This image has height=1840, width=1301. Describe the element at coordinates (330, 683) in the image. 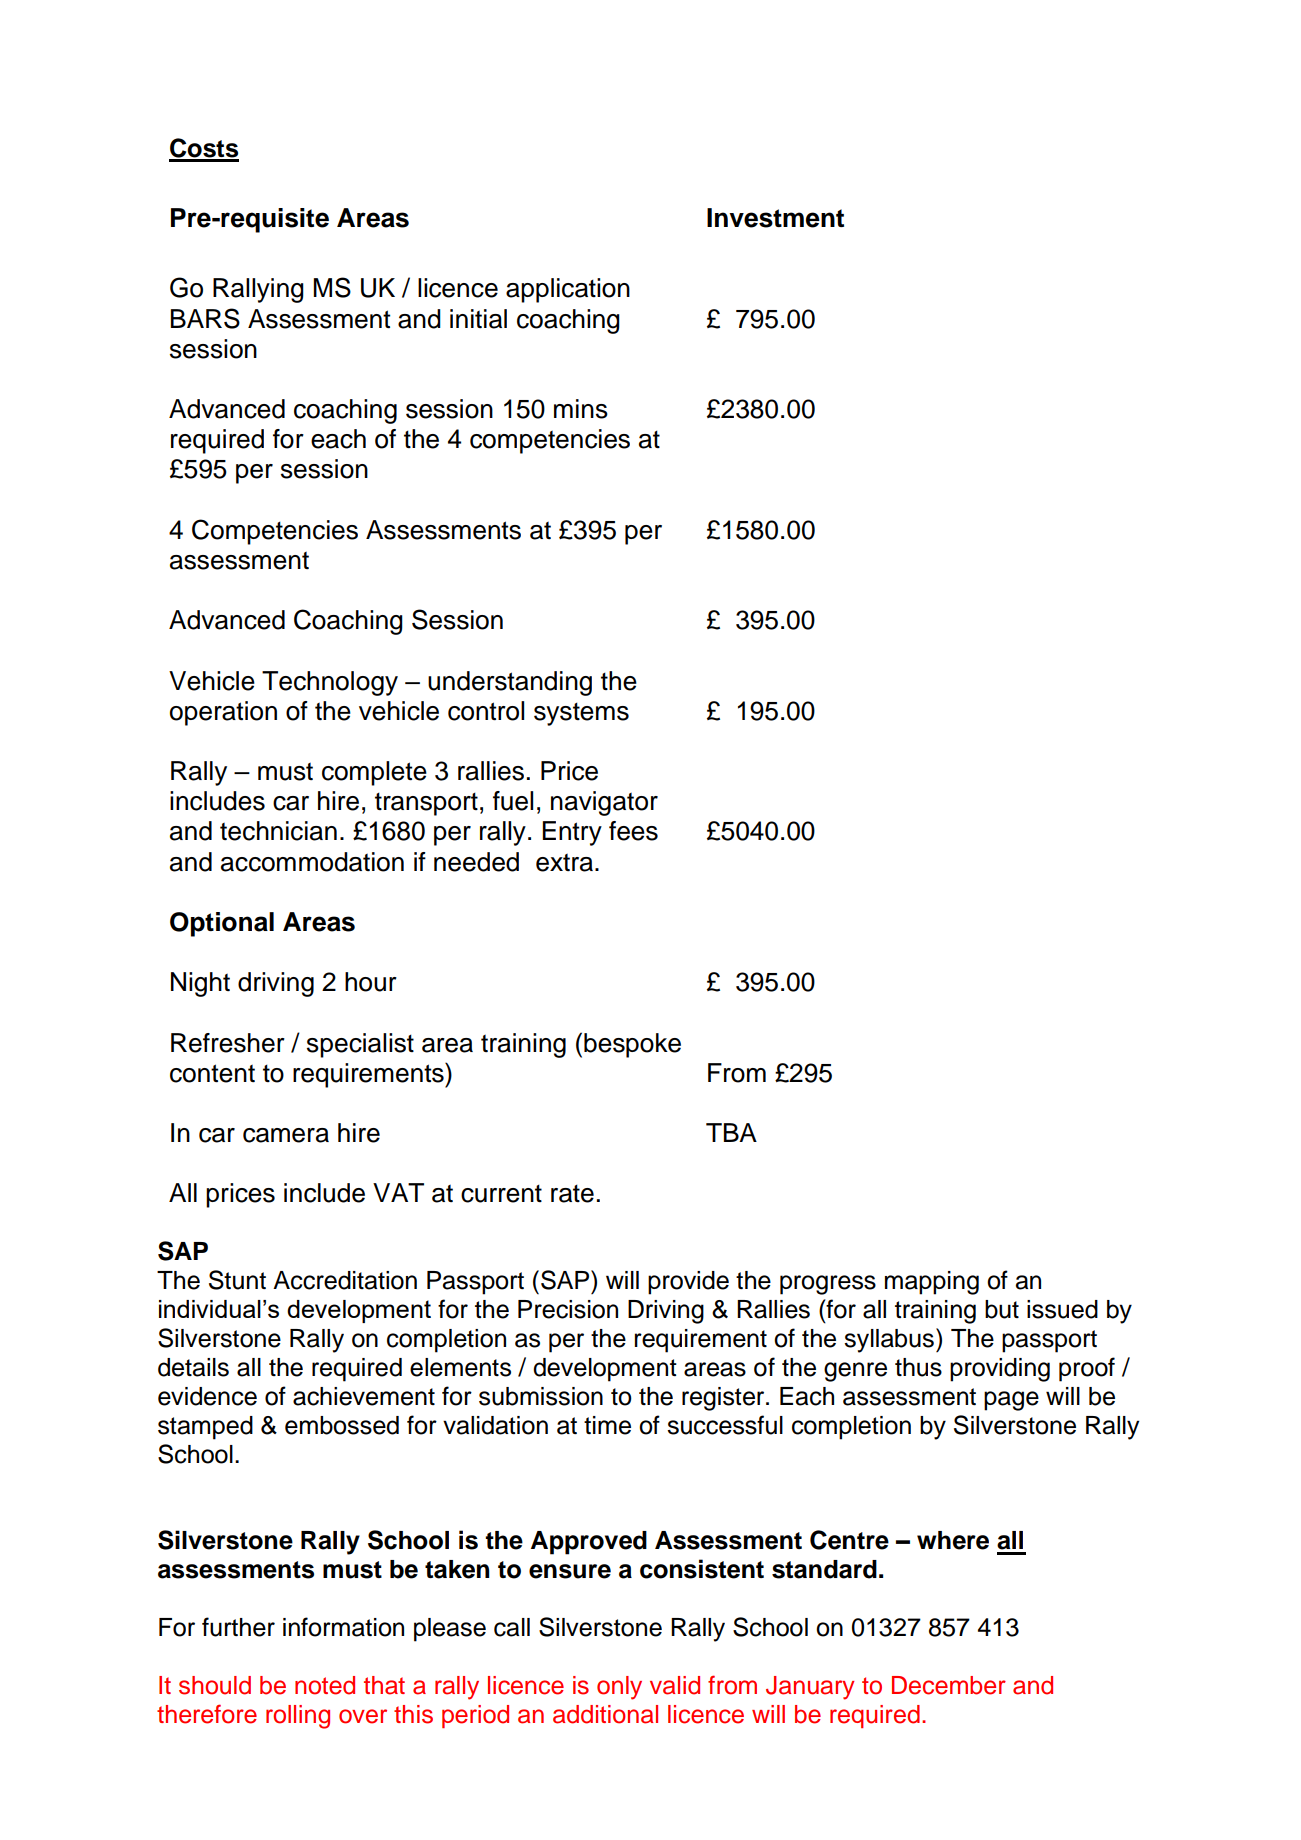

I see `Technology` at that location.
